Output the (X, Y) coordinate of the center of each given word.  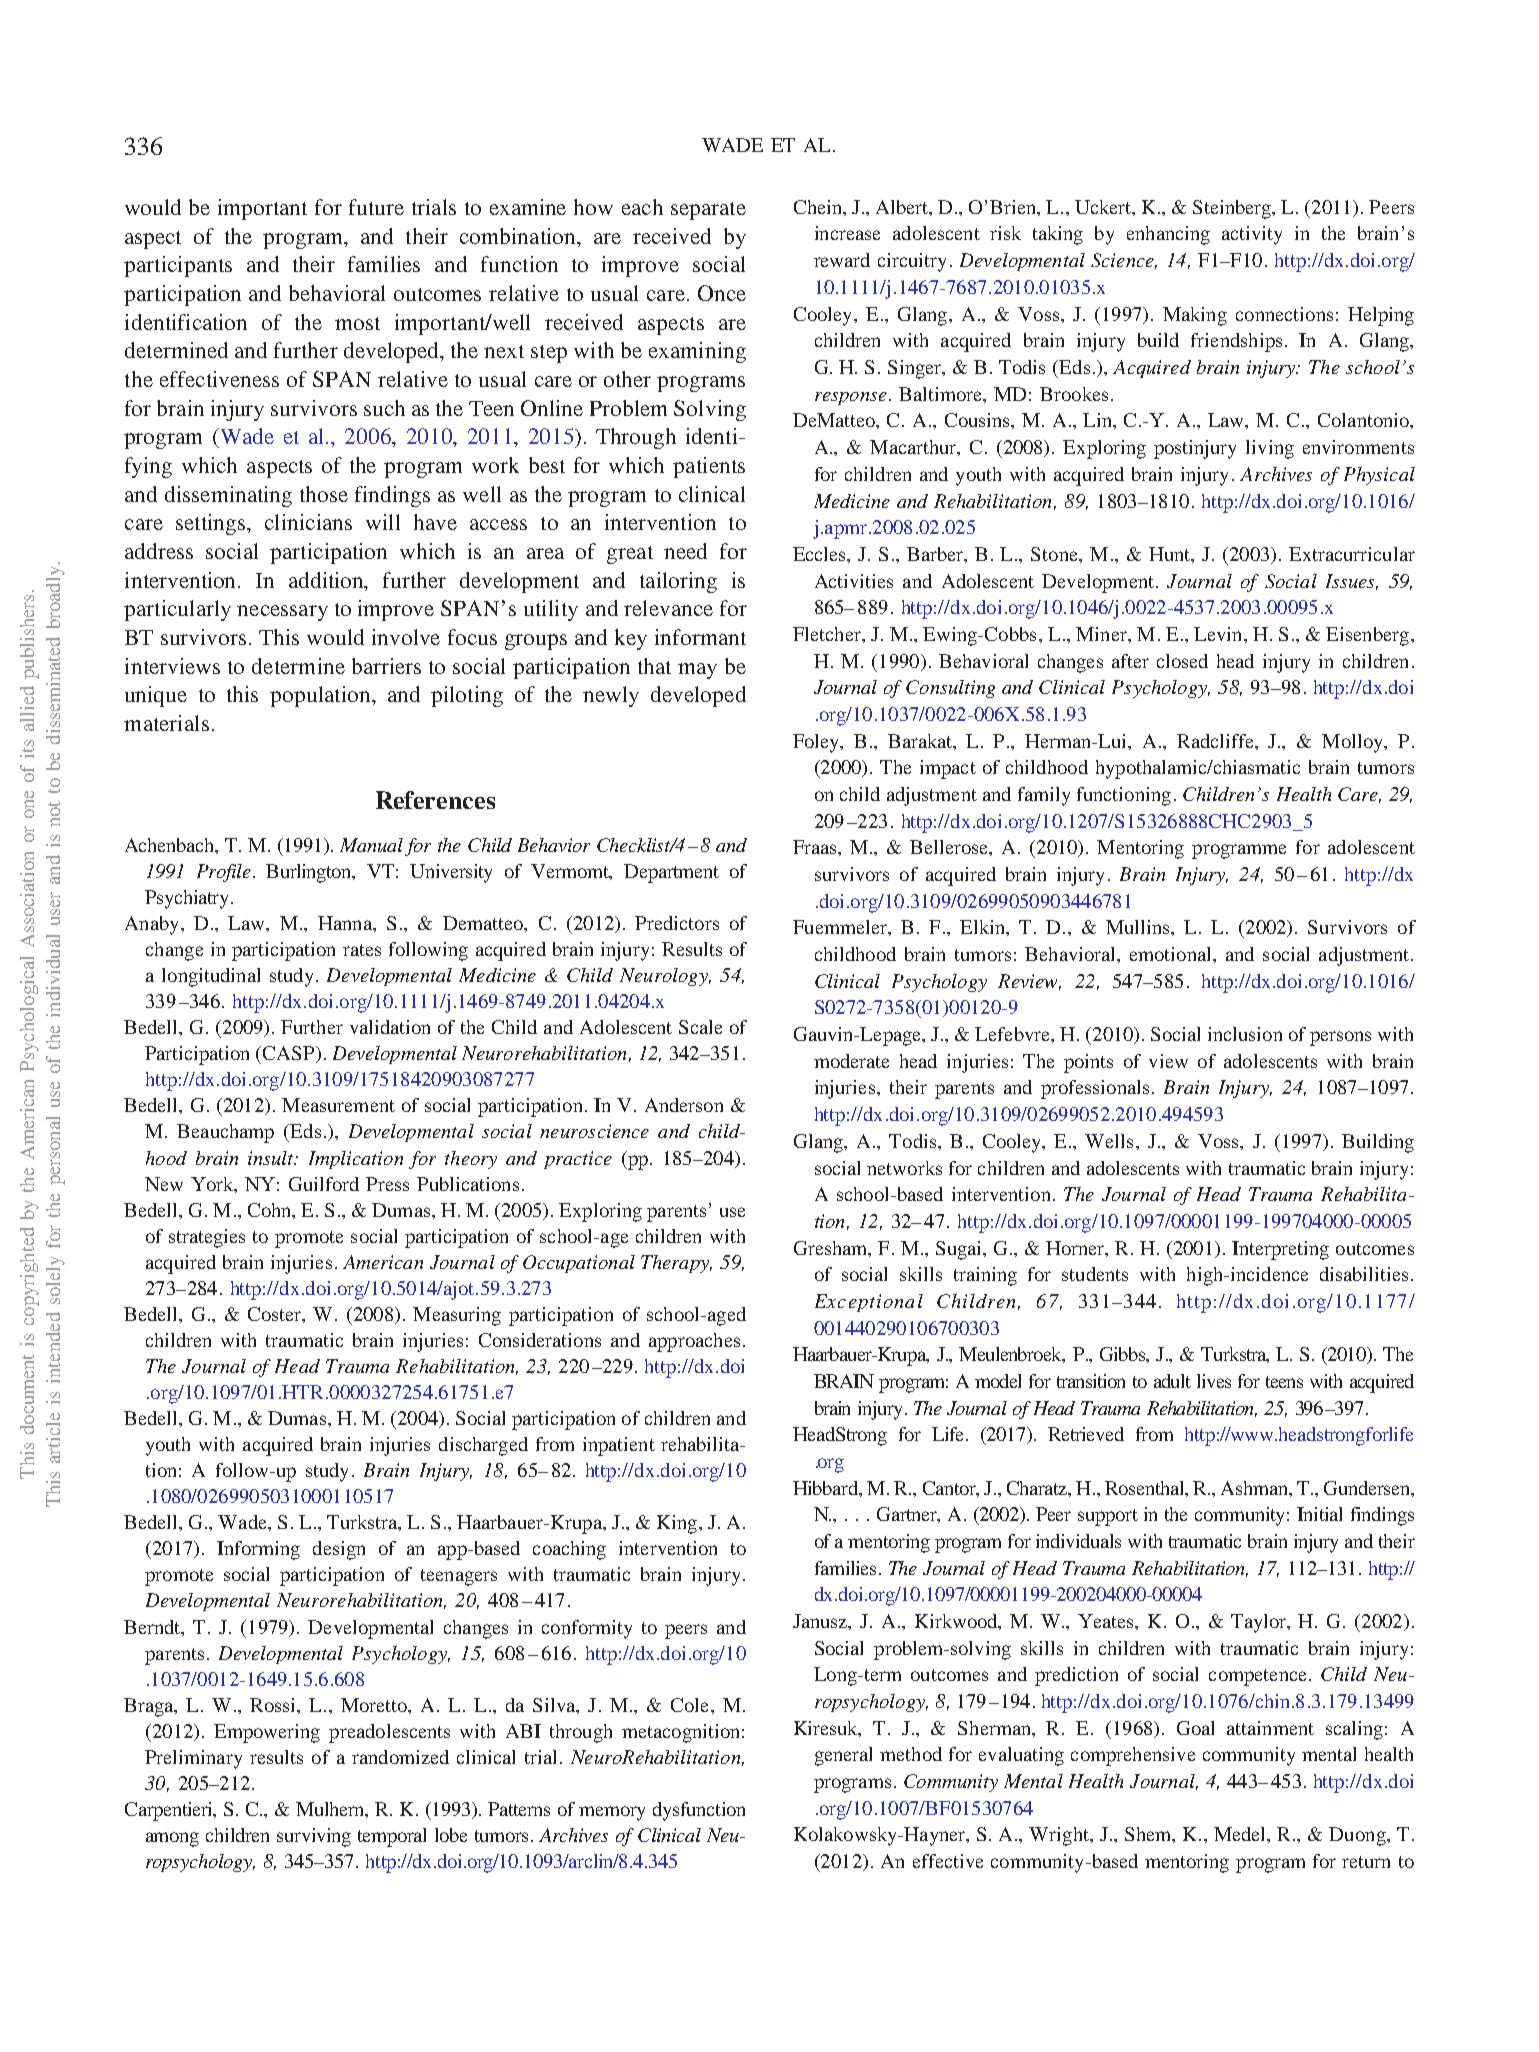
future (376, 207)
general (843, 1756)
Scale (700, 1027)
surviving (314, 1837)
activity (1252, 235)
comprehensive (1133, 1756)
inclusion (1245, 1034)
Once (722, 293)
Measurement (338, 1105)
